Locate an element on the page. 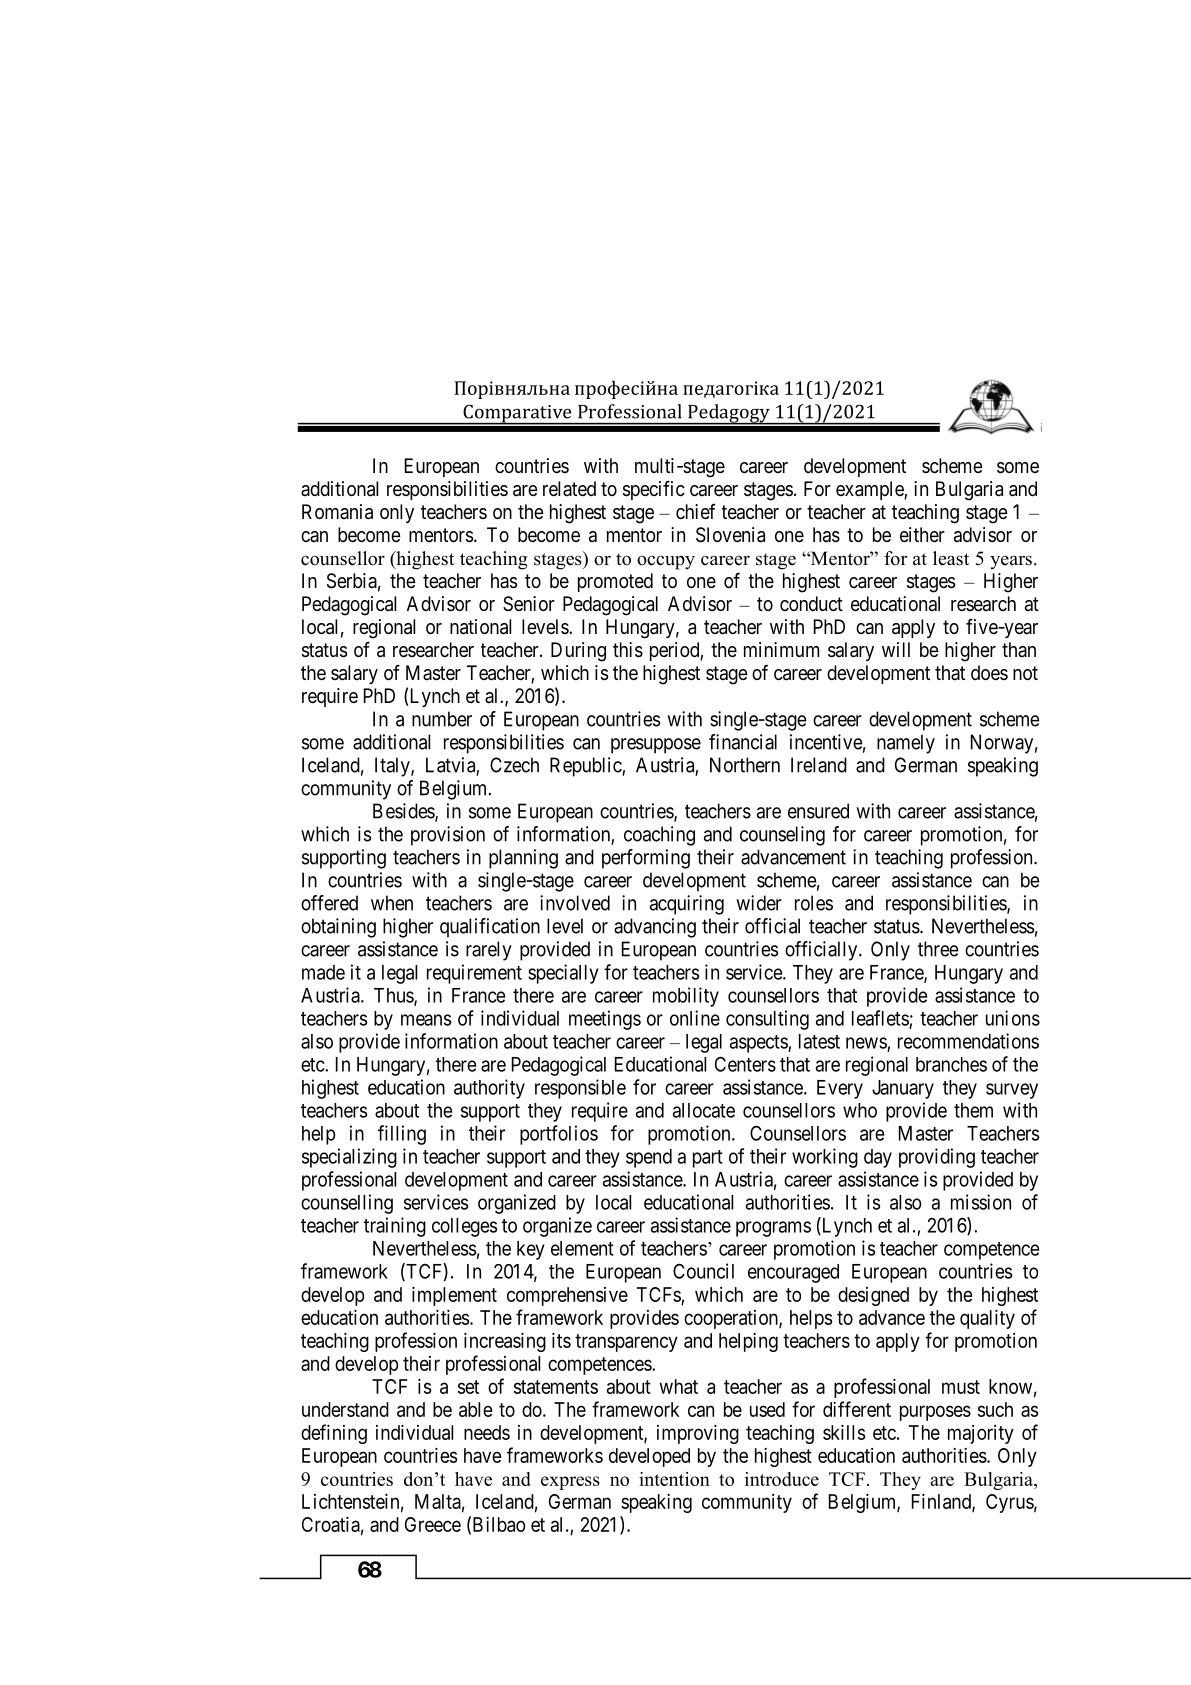  example is located at coordinates (870, 490).
